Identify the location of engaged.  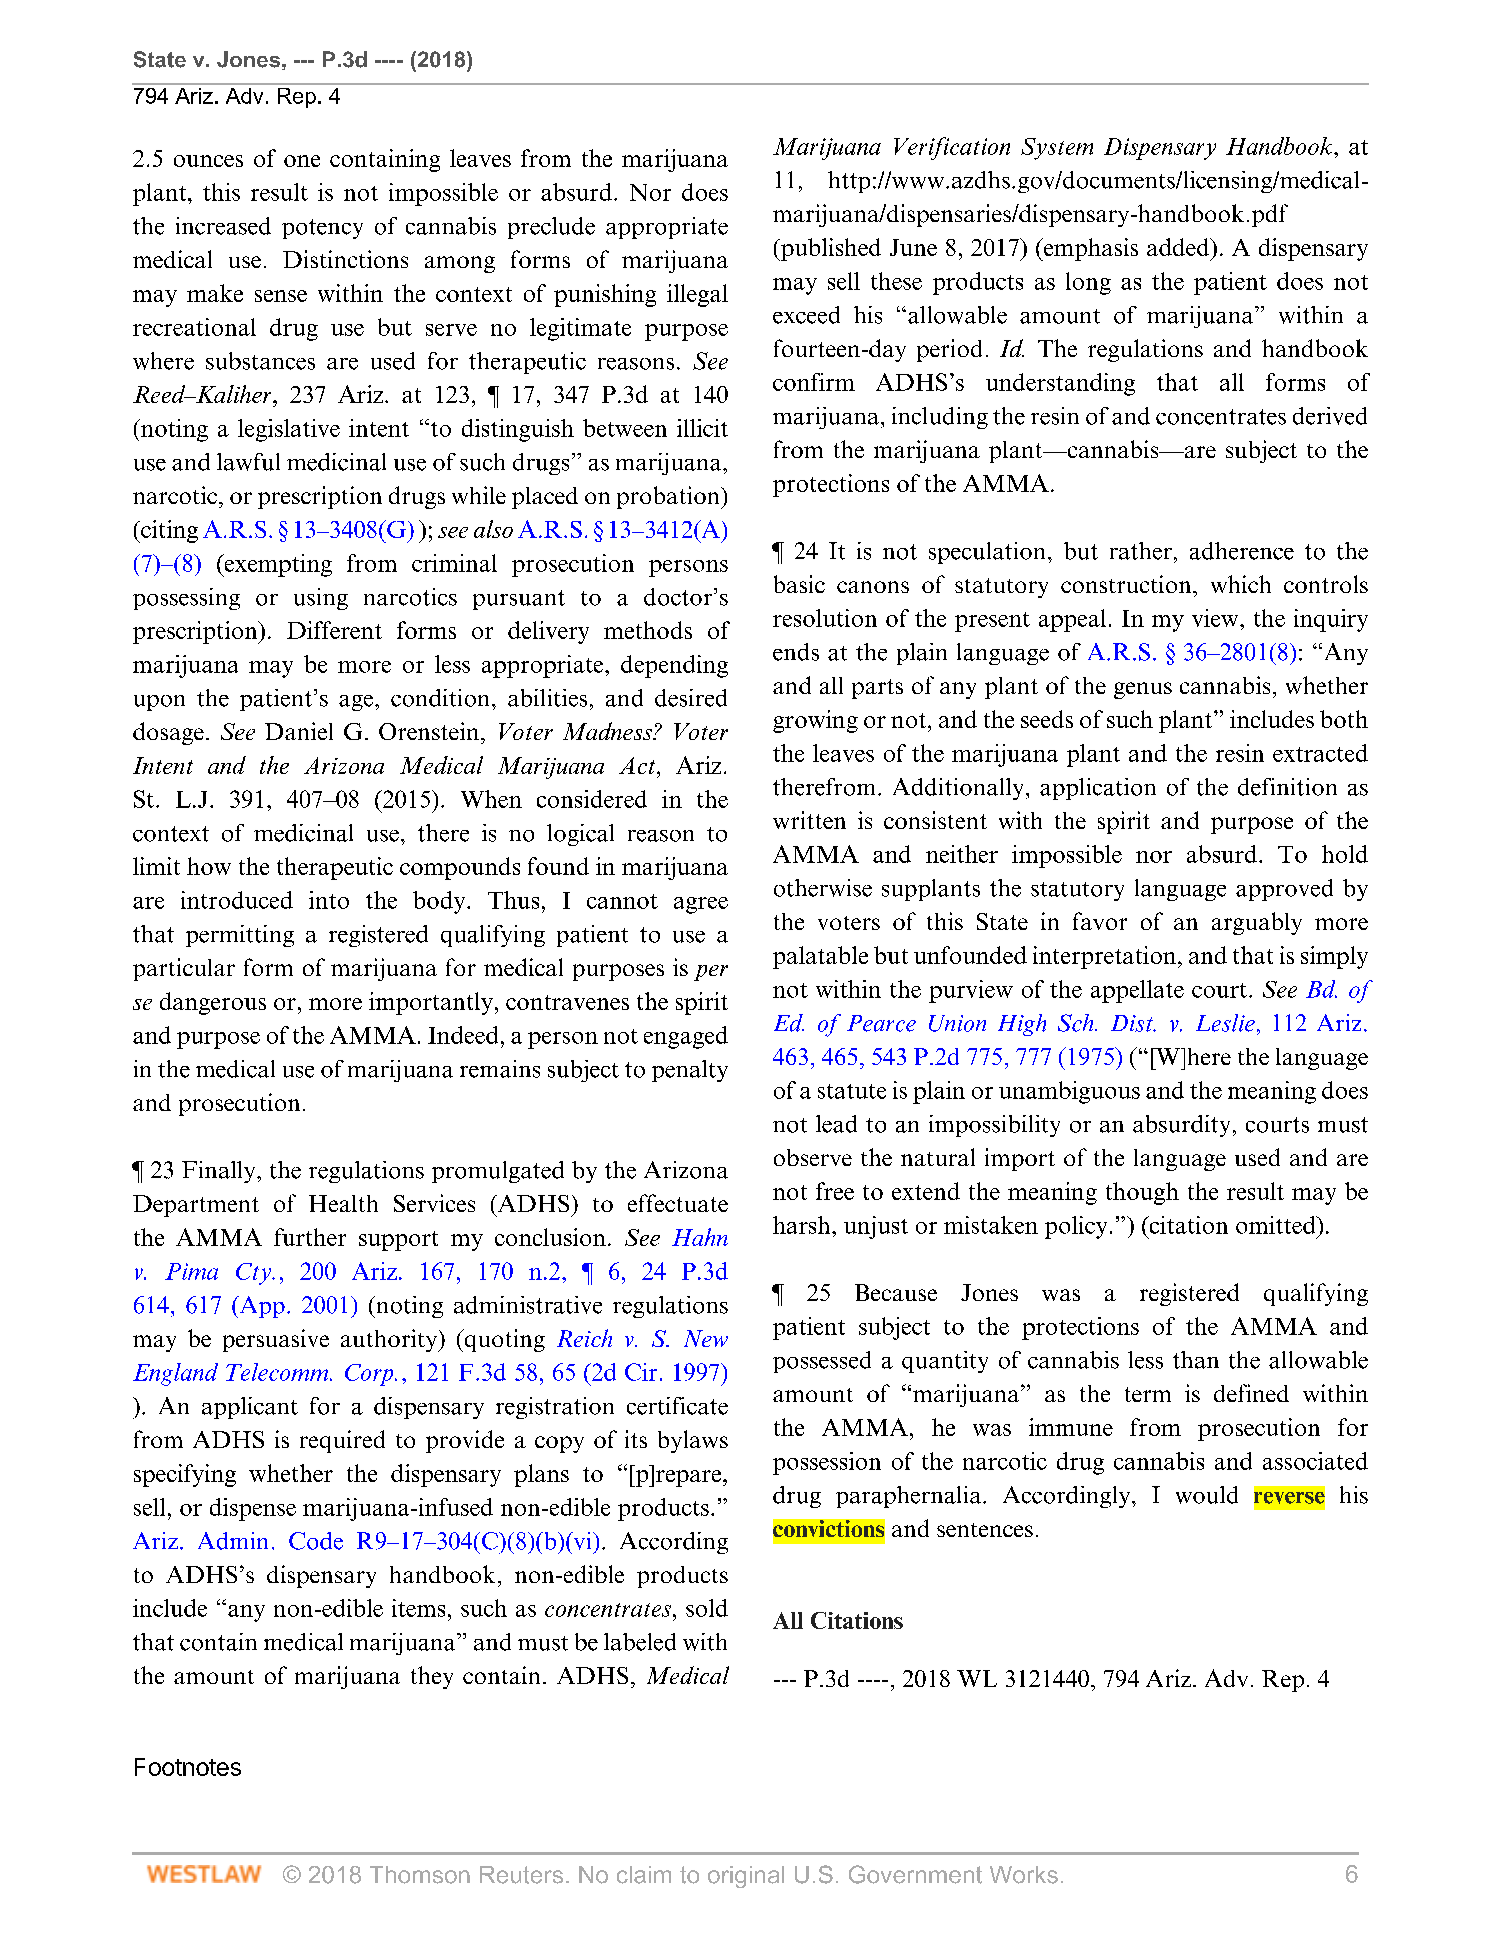
(686, 1037).
